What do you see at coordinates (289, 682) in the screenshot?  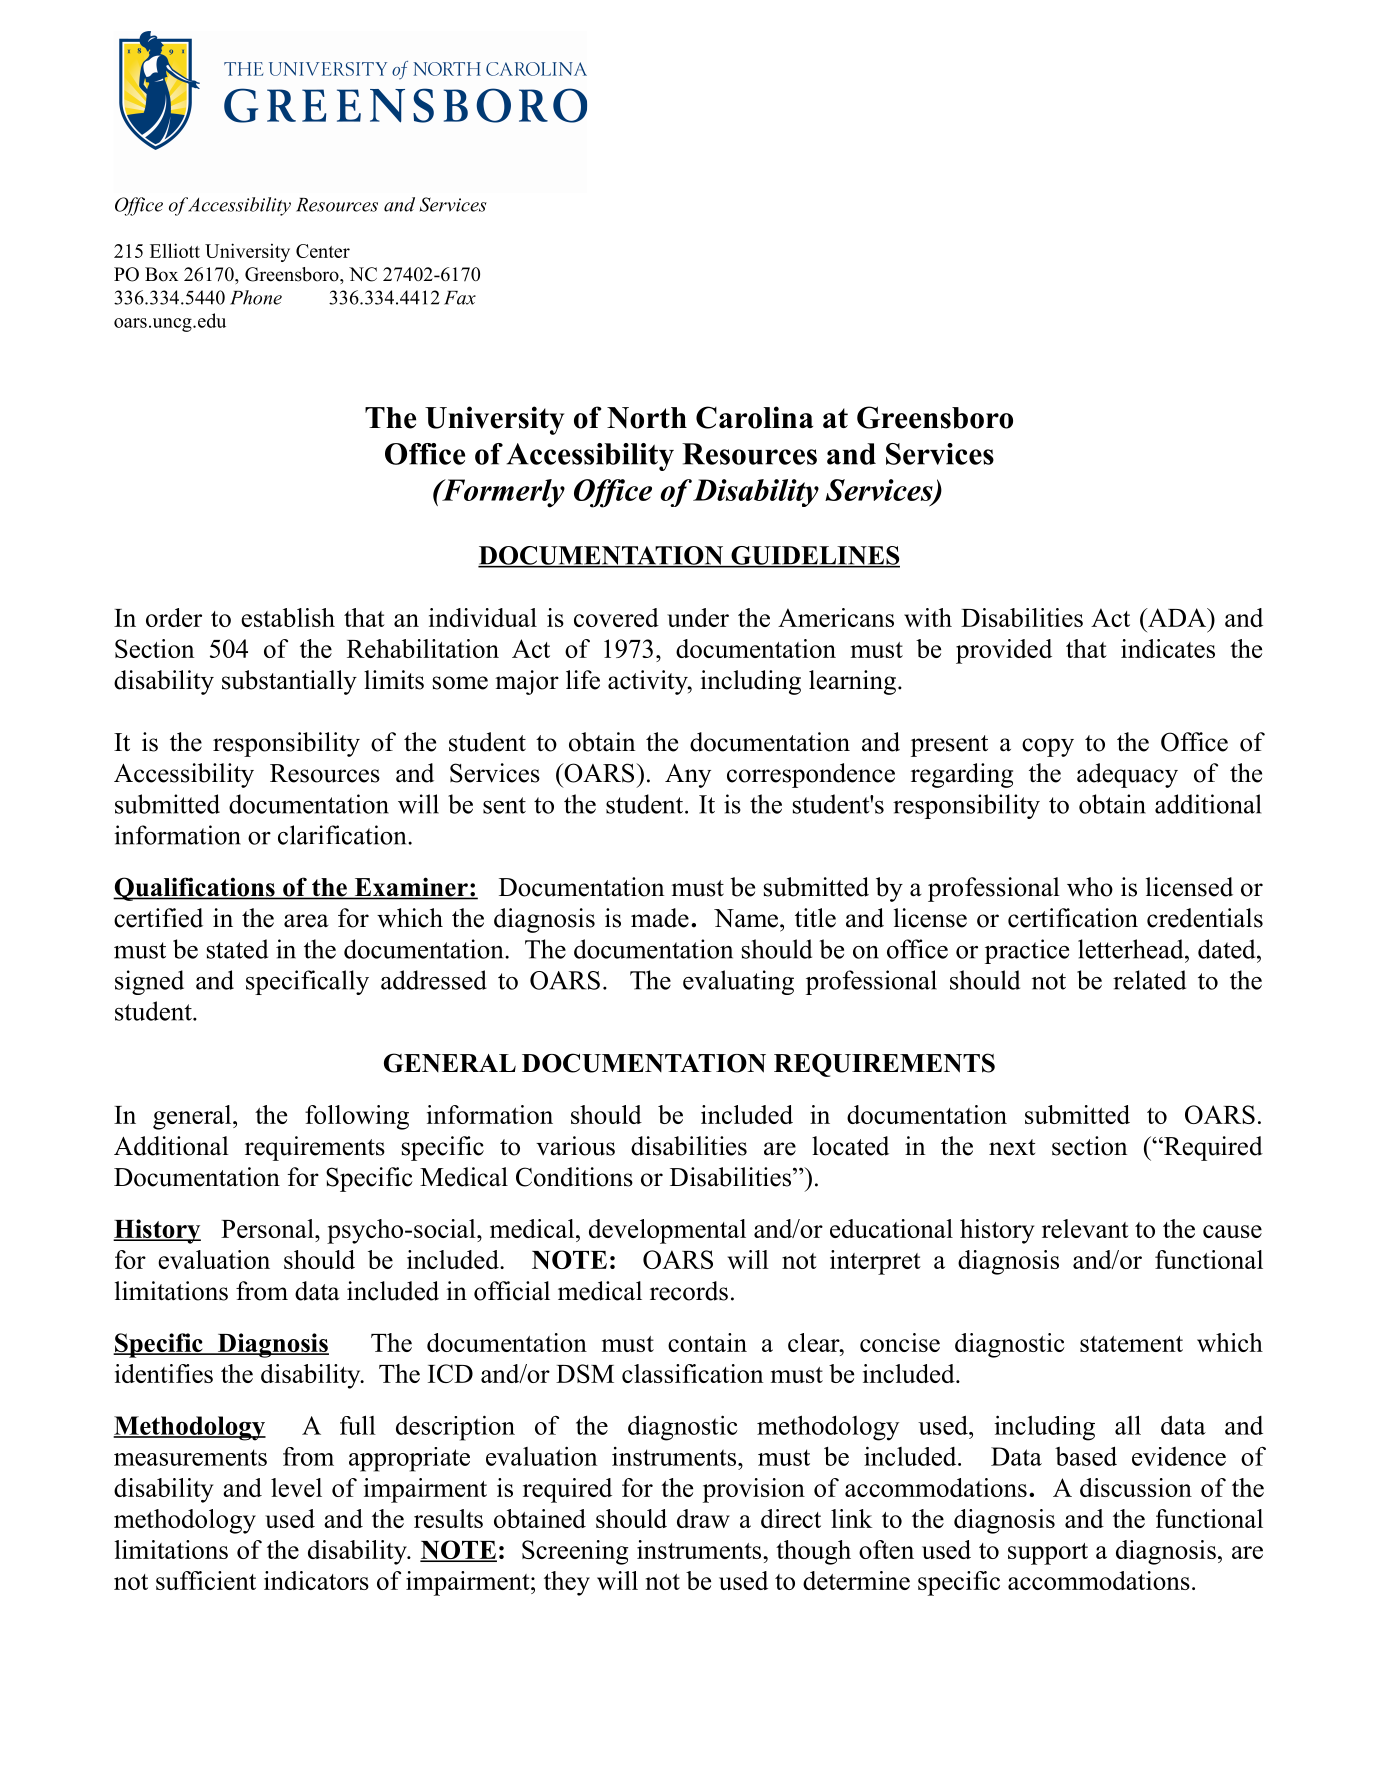 I see `substantially` at bounding box center [289, 682].
